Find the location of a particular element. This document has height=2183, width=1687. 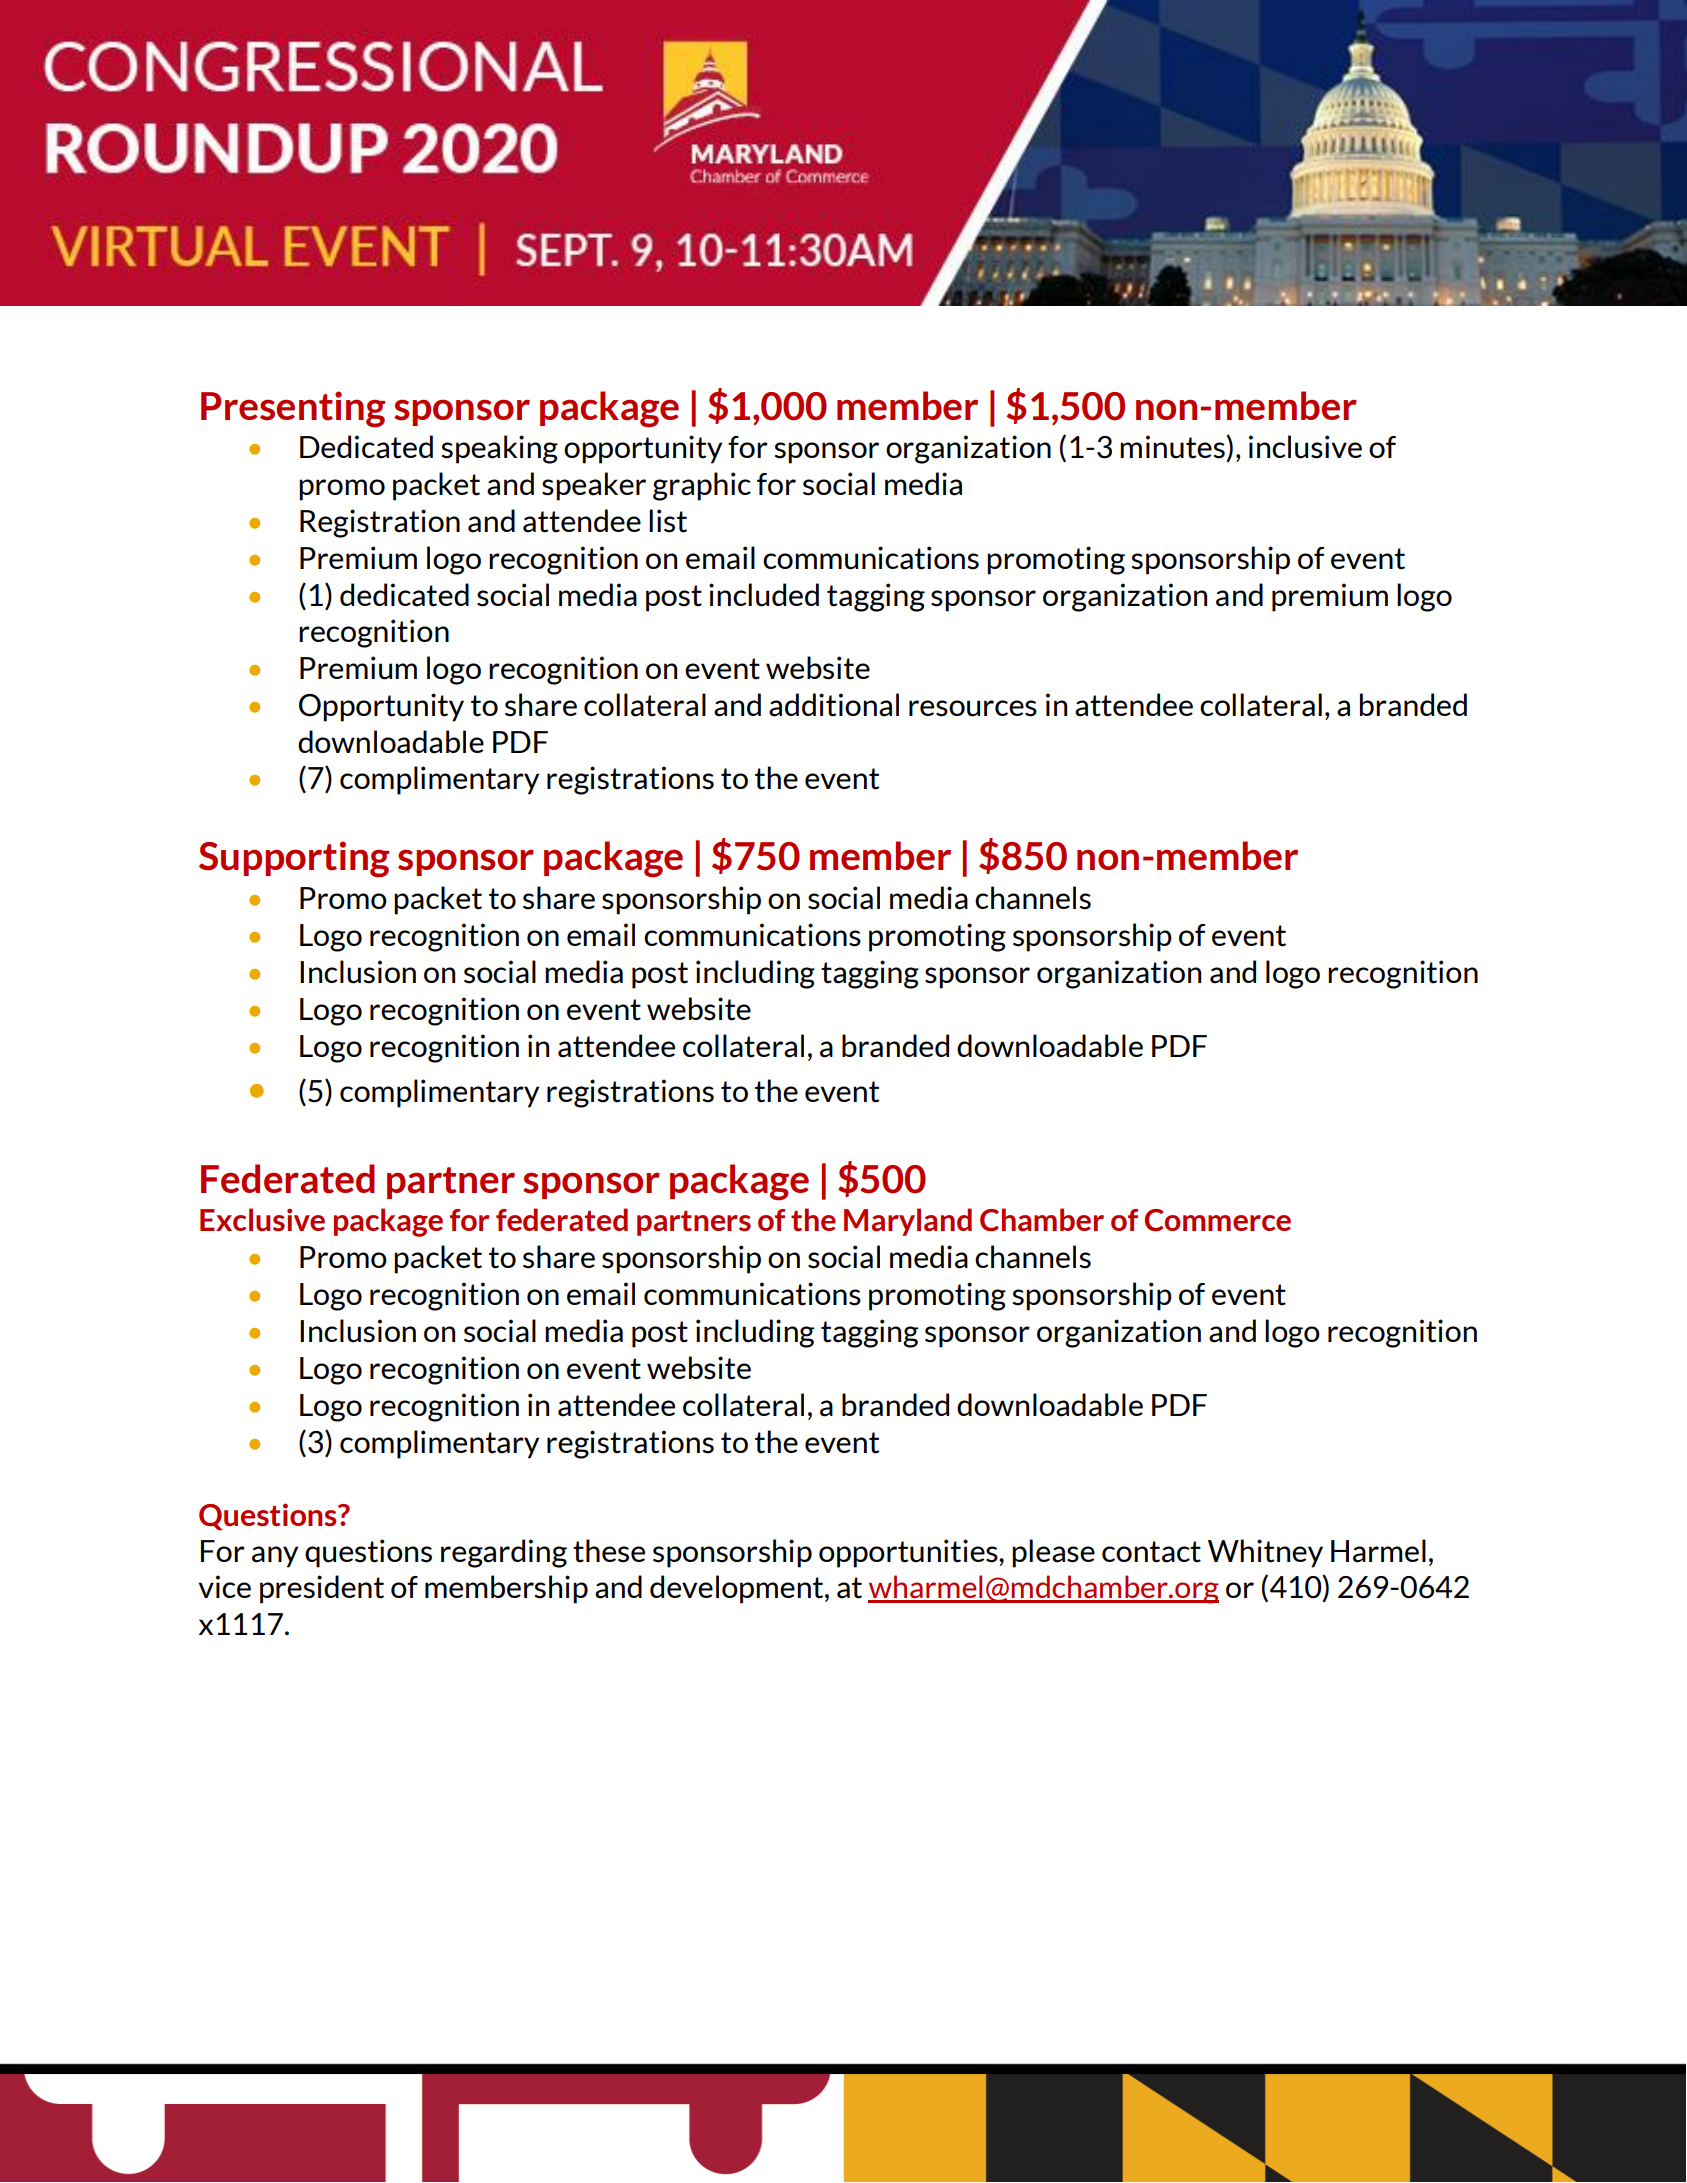

Maryland is located at coordinates (908, 1222).
